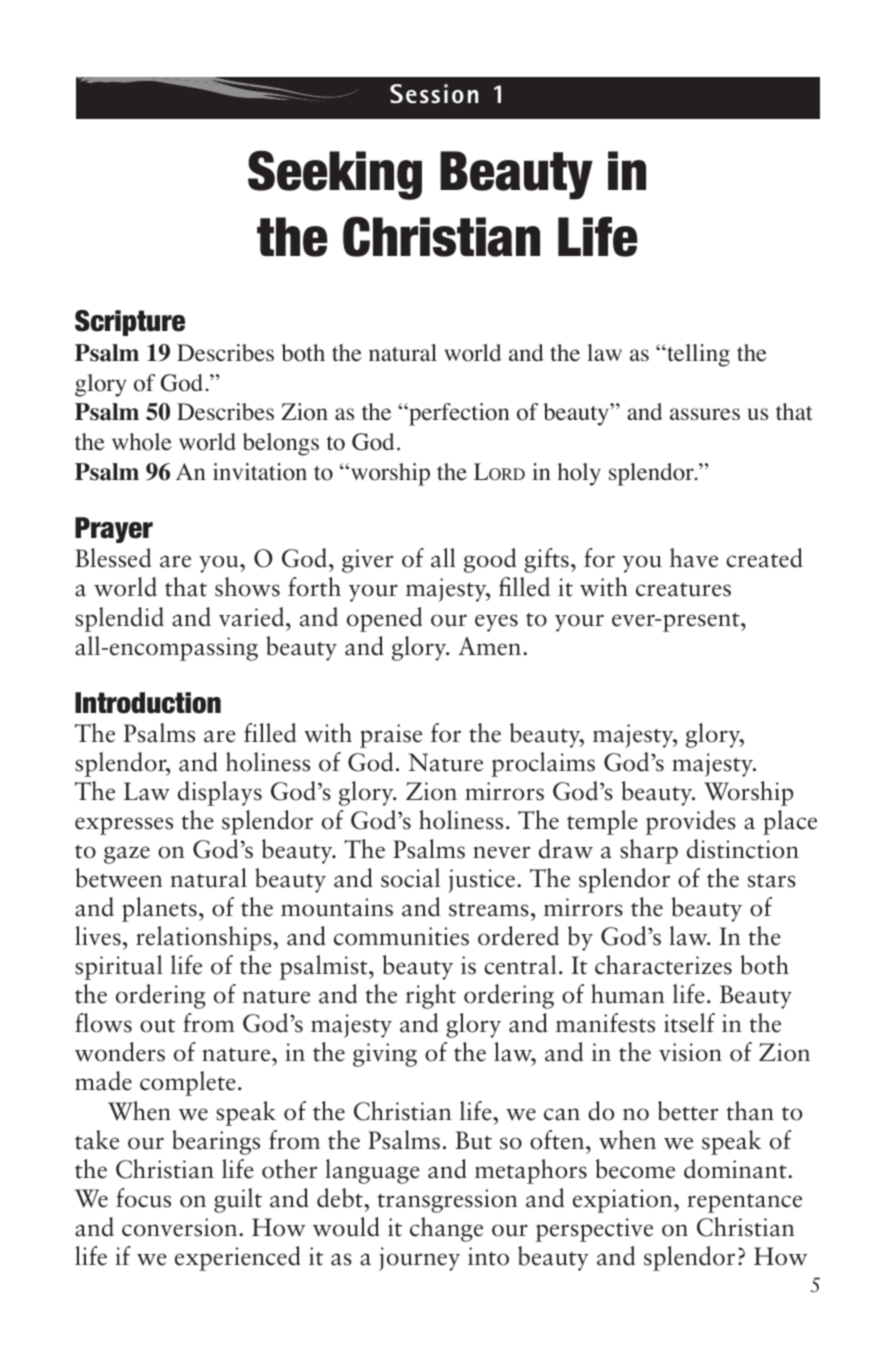 This document has width=896, height=1345. What do you see at coordinates (490, 560) in the document?
I see `good` at bounding box center [490, 560].
